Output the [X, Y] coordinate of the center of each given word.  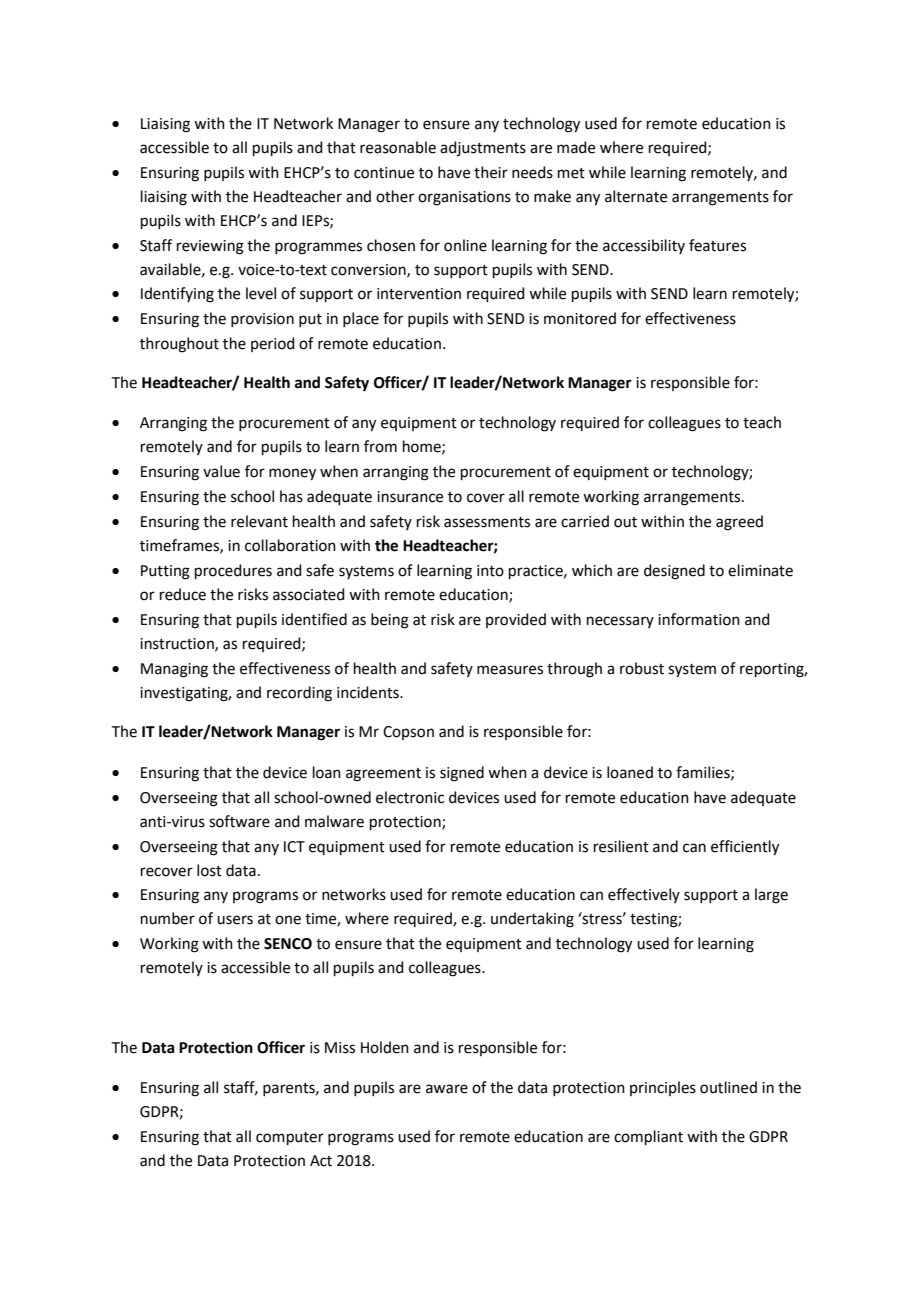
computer [290, 1138]
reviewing [210, 247]
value [221, 471]
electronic [410, 797]
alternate [636, 196]
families [704, 773]
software [239, 821]
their [491, 172]
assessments [487, 522]
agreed [739, 523]
